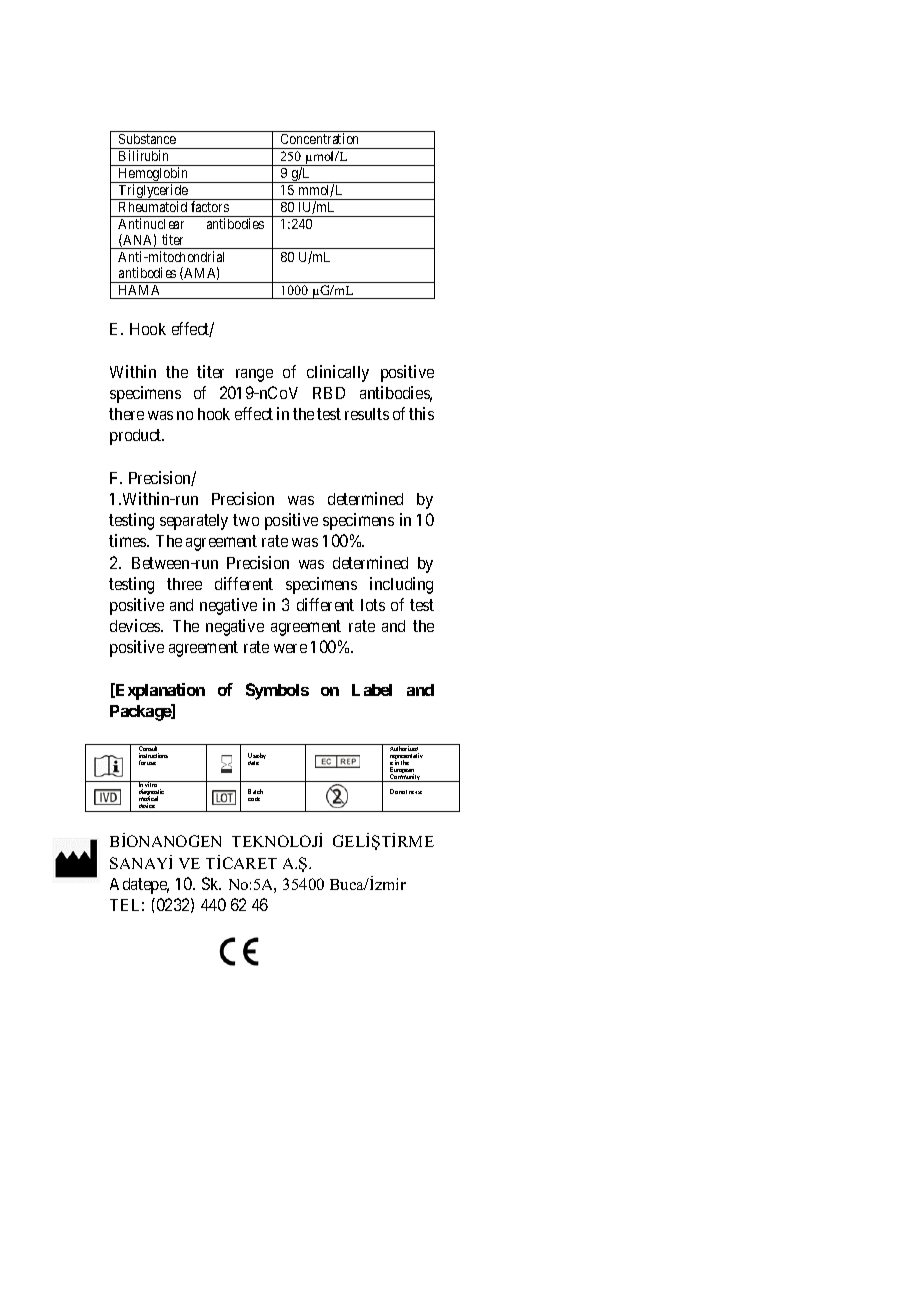 This document has width=924, height=1308. Describe the element at coordinates (401, 585) in the document. I see `including` at that location.
